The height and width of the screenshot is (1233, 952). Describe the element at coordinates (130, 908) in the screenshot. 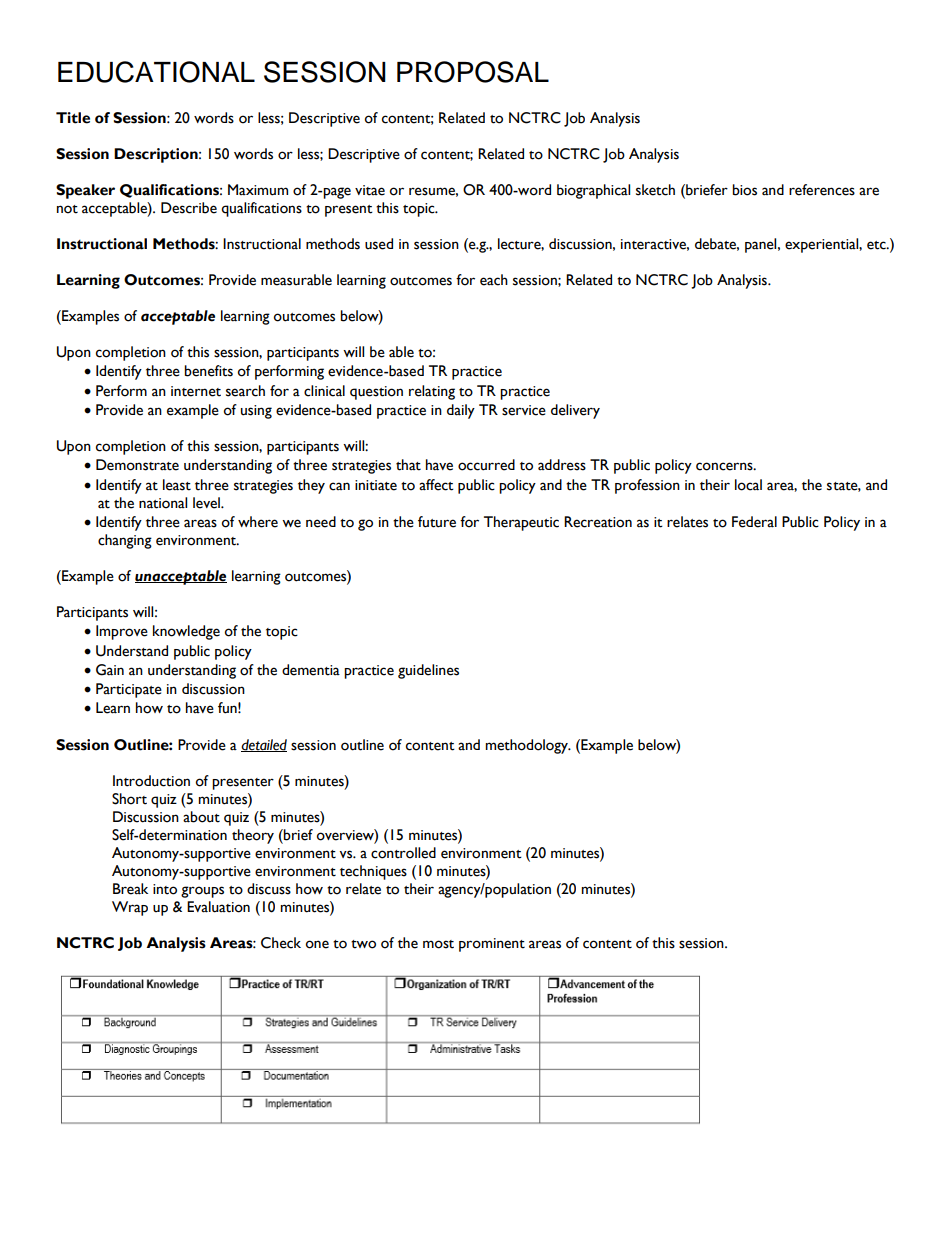

I see `Wrap` at that location.
